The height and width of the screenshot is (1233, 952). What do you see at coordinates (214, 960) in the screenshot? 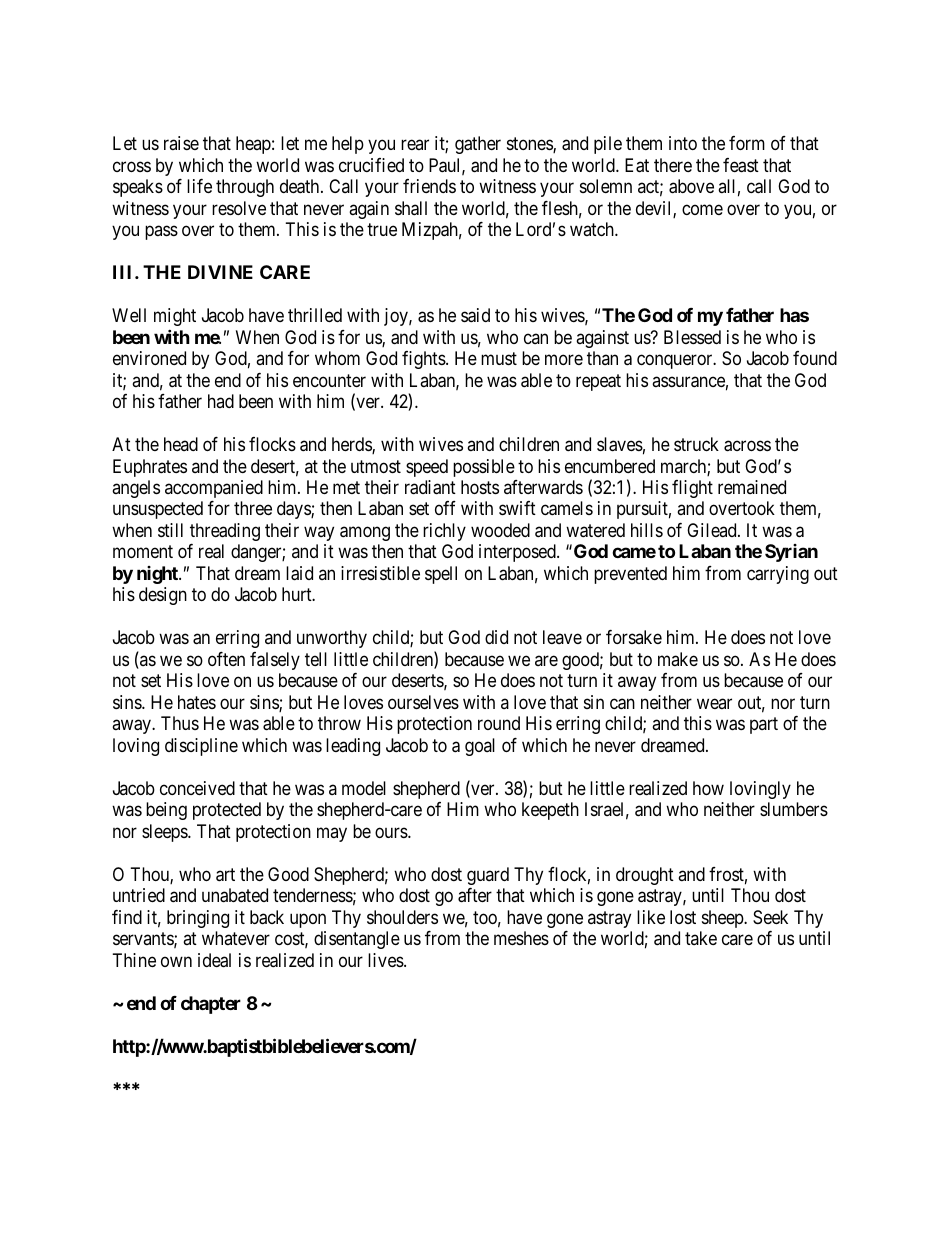
I see `ideal` at bounding box center [214, 960].
